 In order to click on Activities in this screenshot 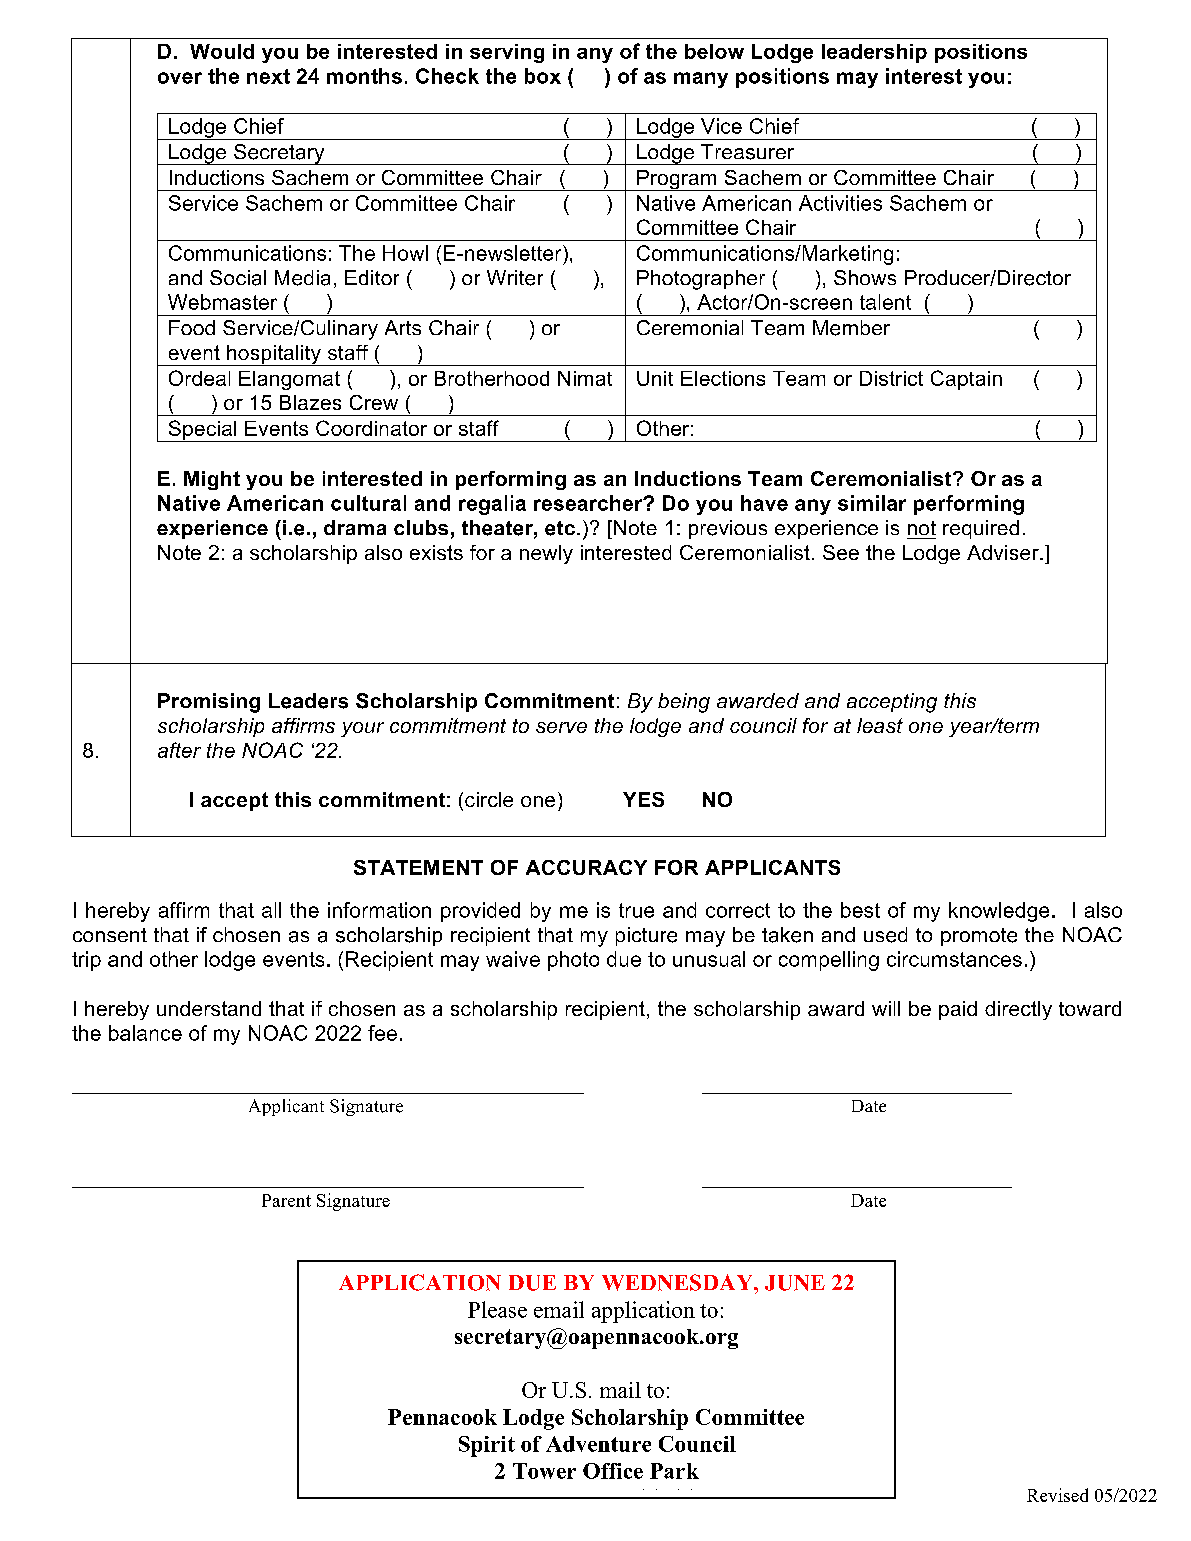, I will do `click(840, 203)`.
